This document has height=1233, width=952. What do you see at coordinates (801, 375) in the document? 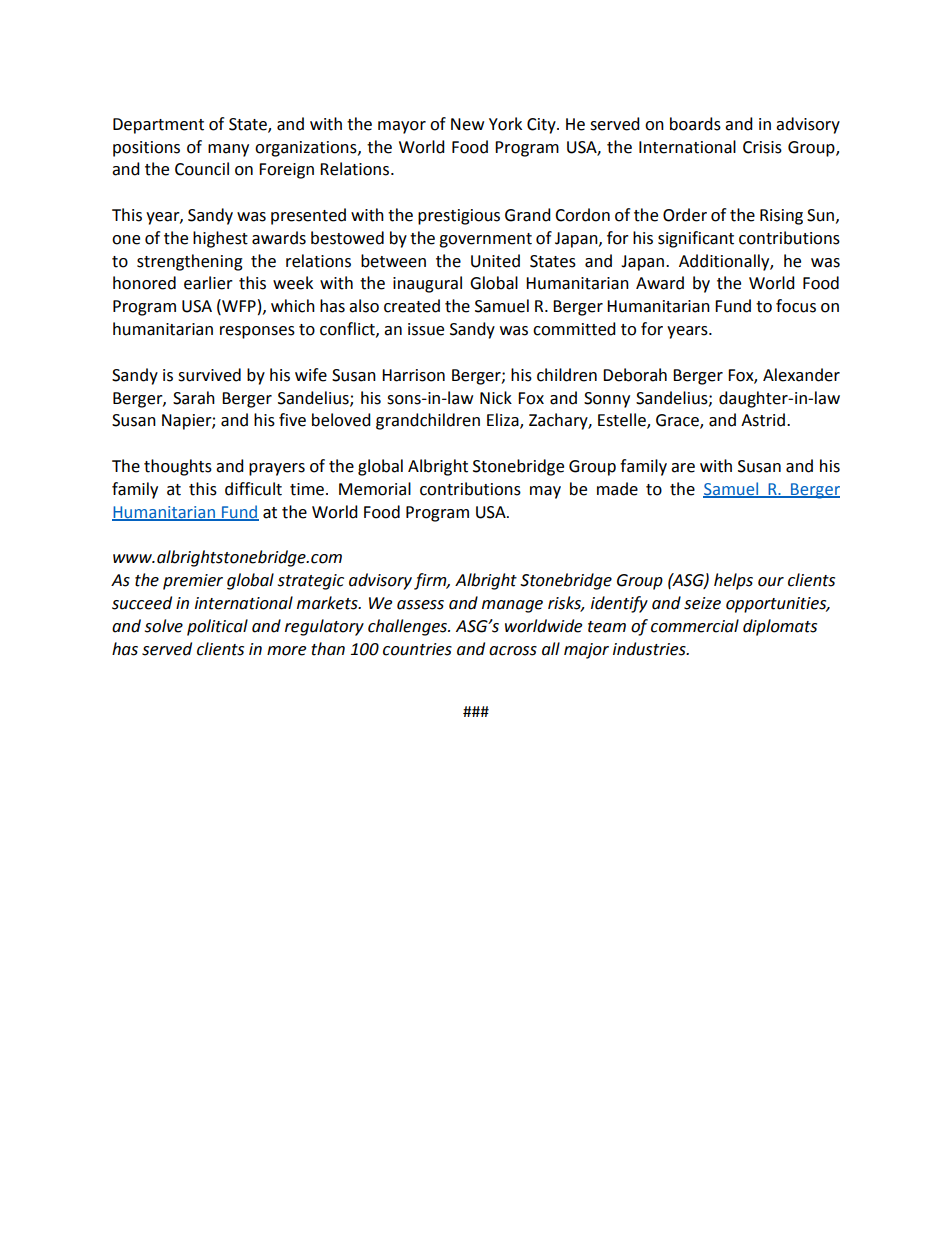
I see `Alexander` at bounding box center [801, 375].
